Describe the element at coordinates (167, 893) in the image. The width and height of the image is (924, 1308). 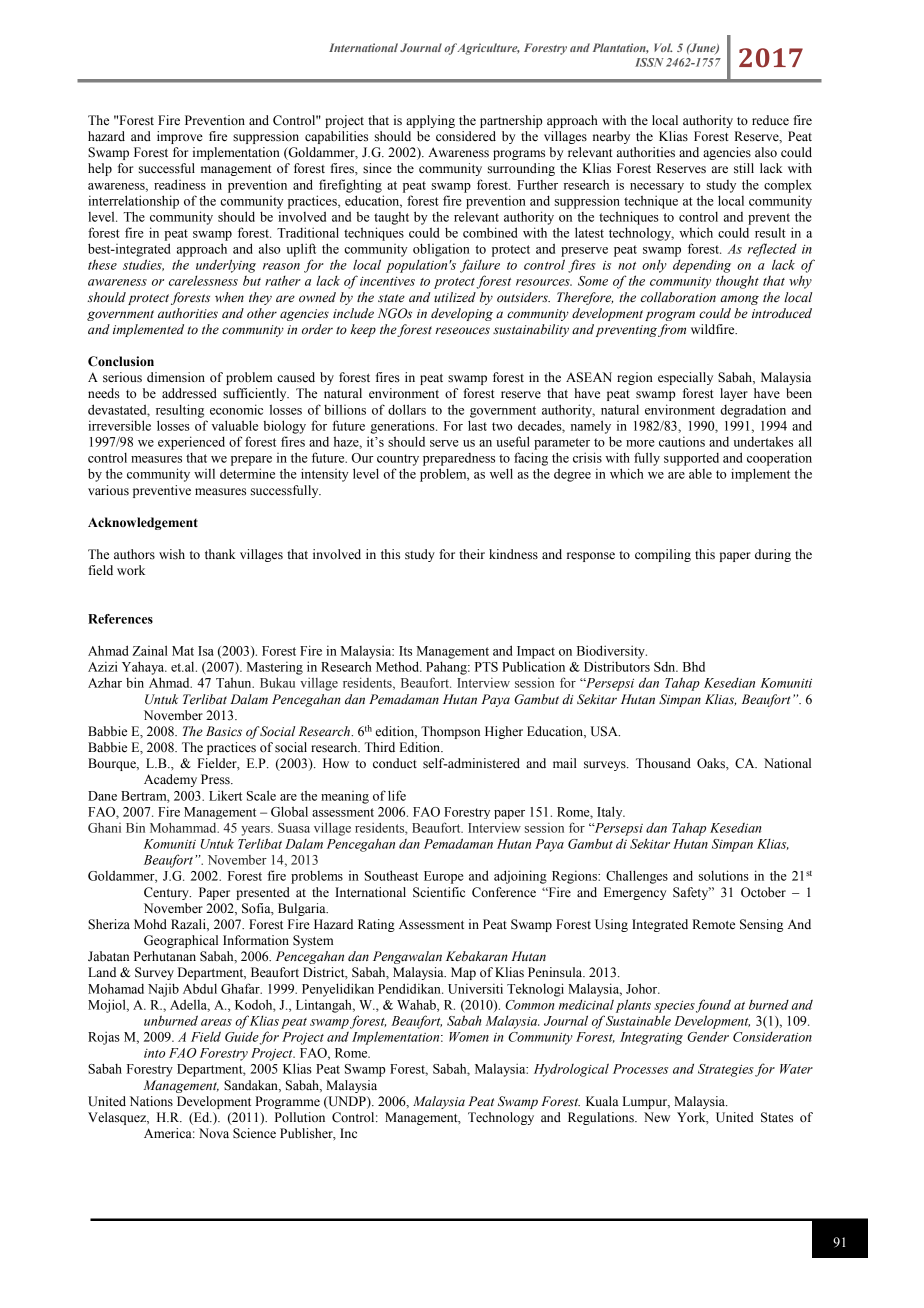
I see `Century` at that location.
